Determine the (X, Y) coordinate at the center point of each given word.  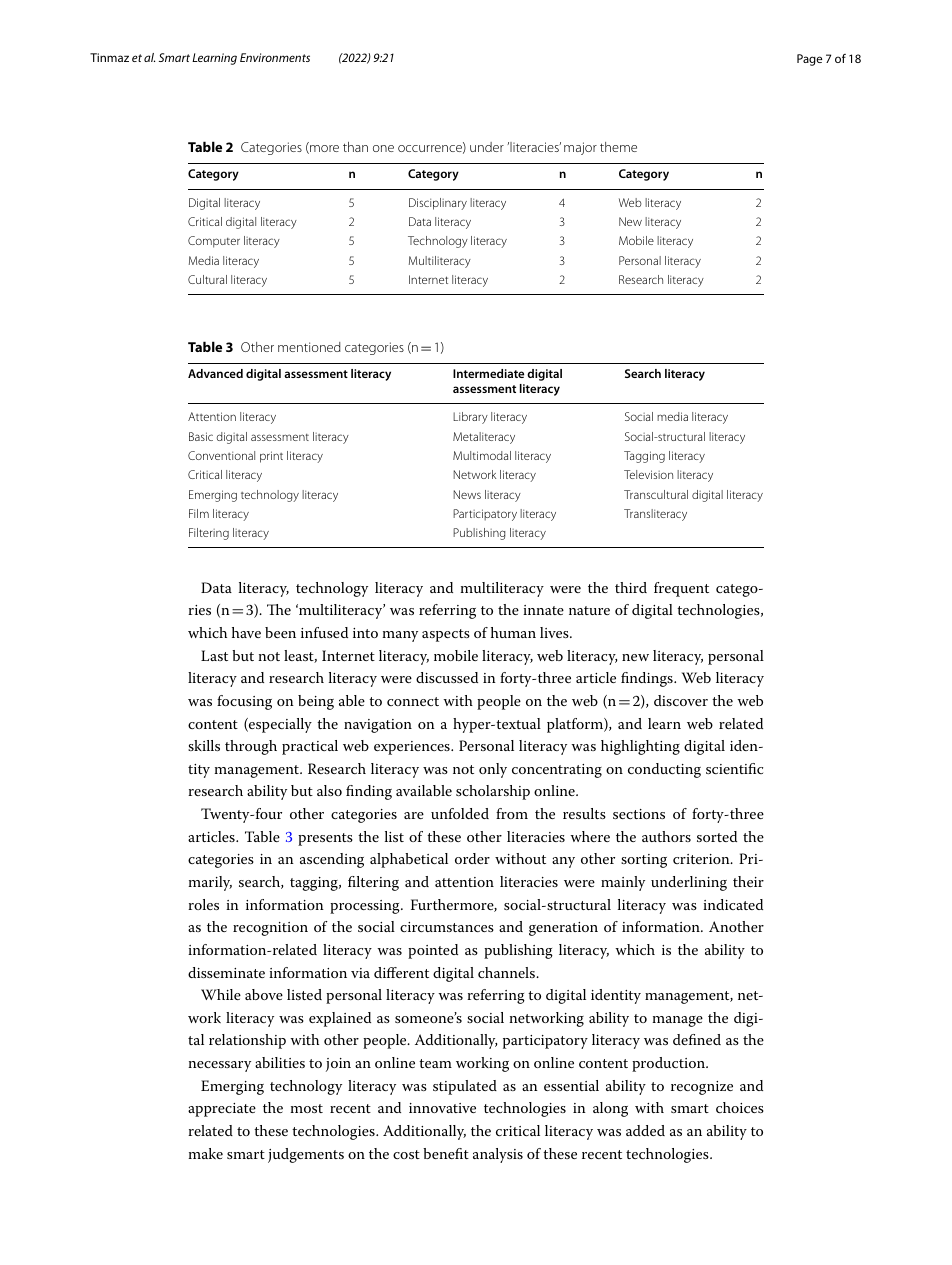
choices (740, 1107)
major (580, 148)
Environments (275, 57)
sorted (717, 836)
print (271, 457)
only (493, 770)
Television (648, 474)
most (306, 1108)
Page (809, 60)
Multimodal (482, 455)
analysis (498, 1155)
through (251, 747)
